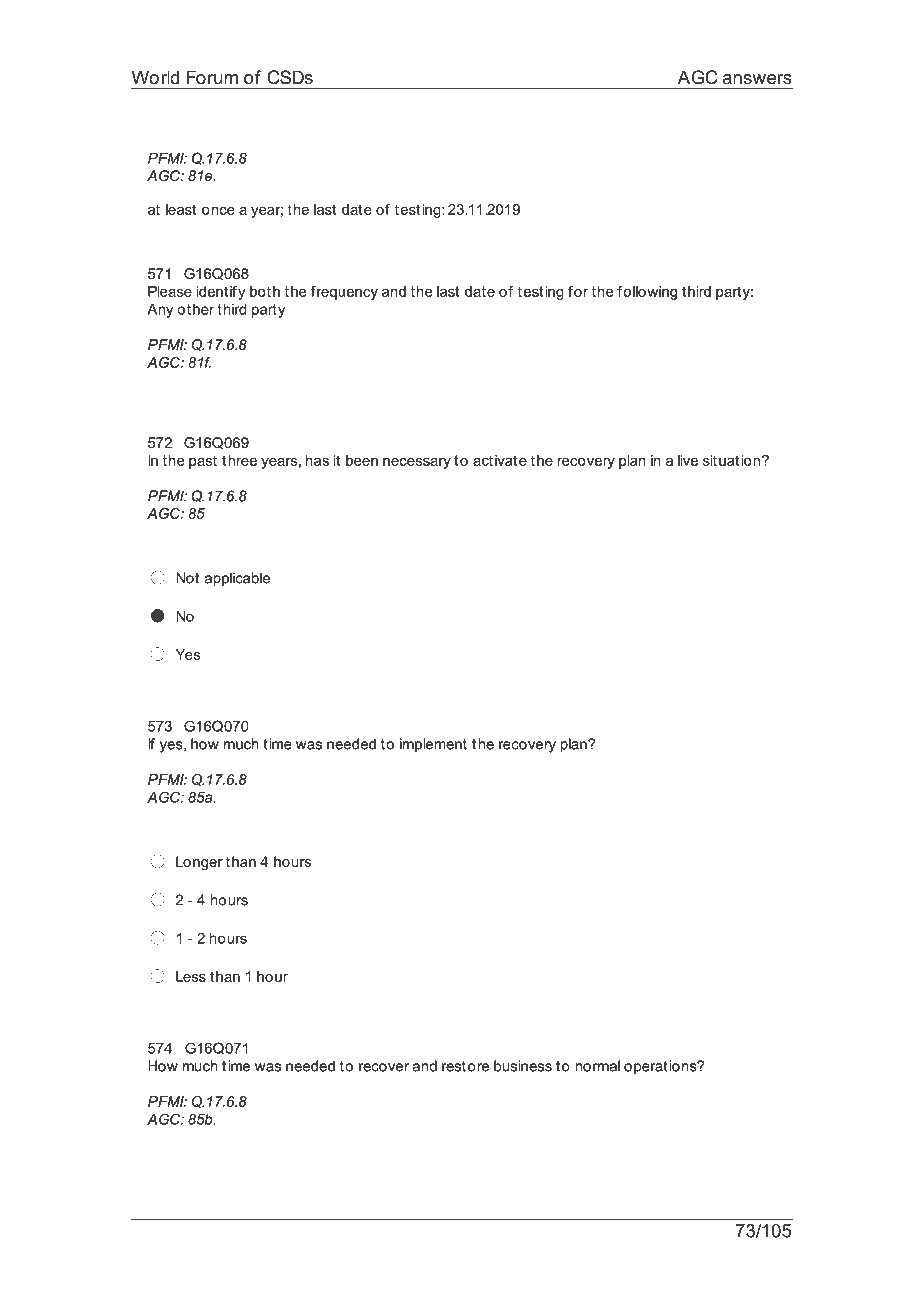 The image size is (924, 1308). What do you see at coordinates (199, 863) in the document?
I see `Longer` at bounding box center [199, 863].
